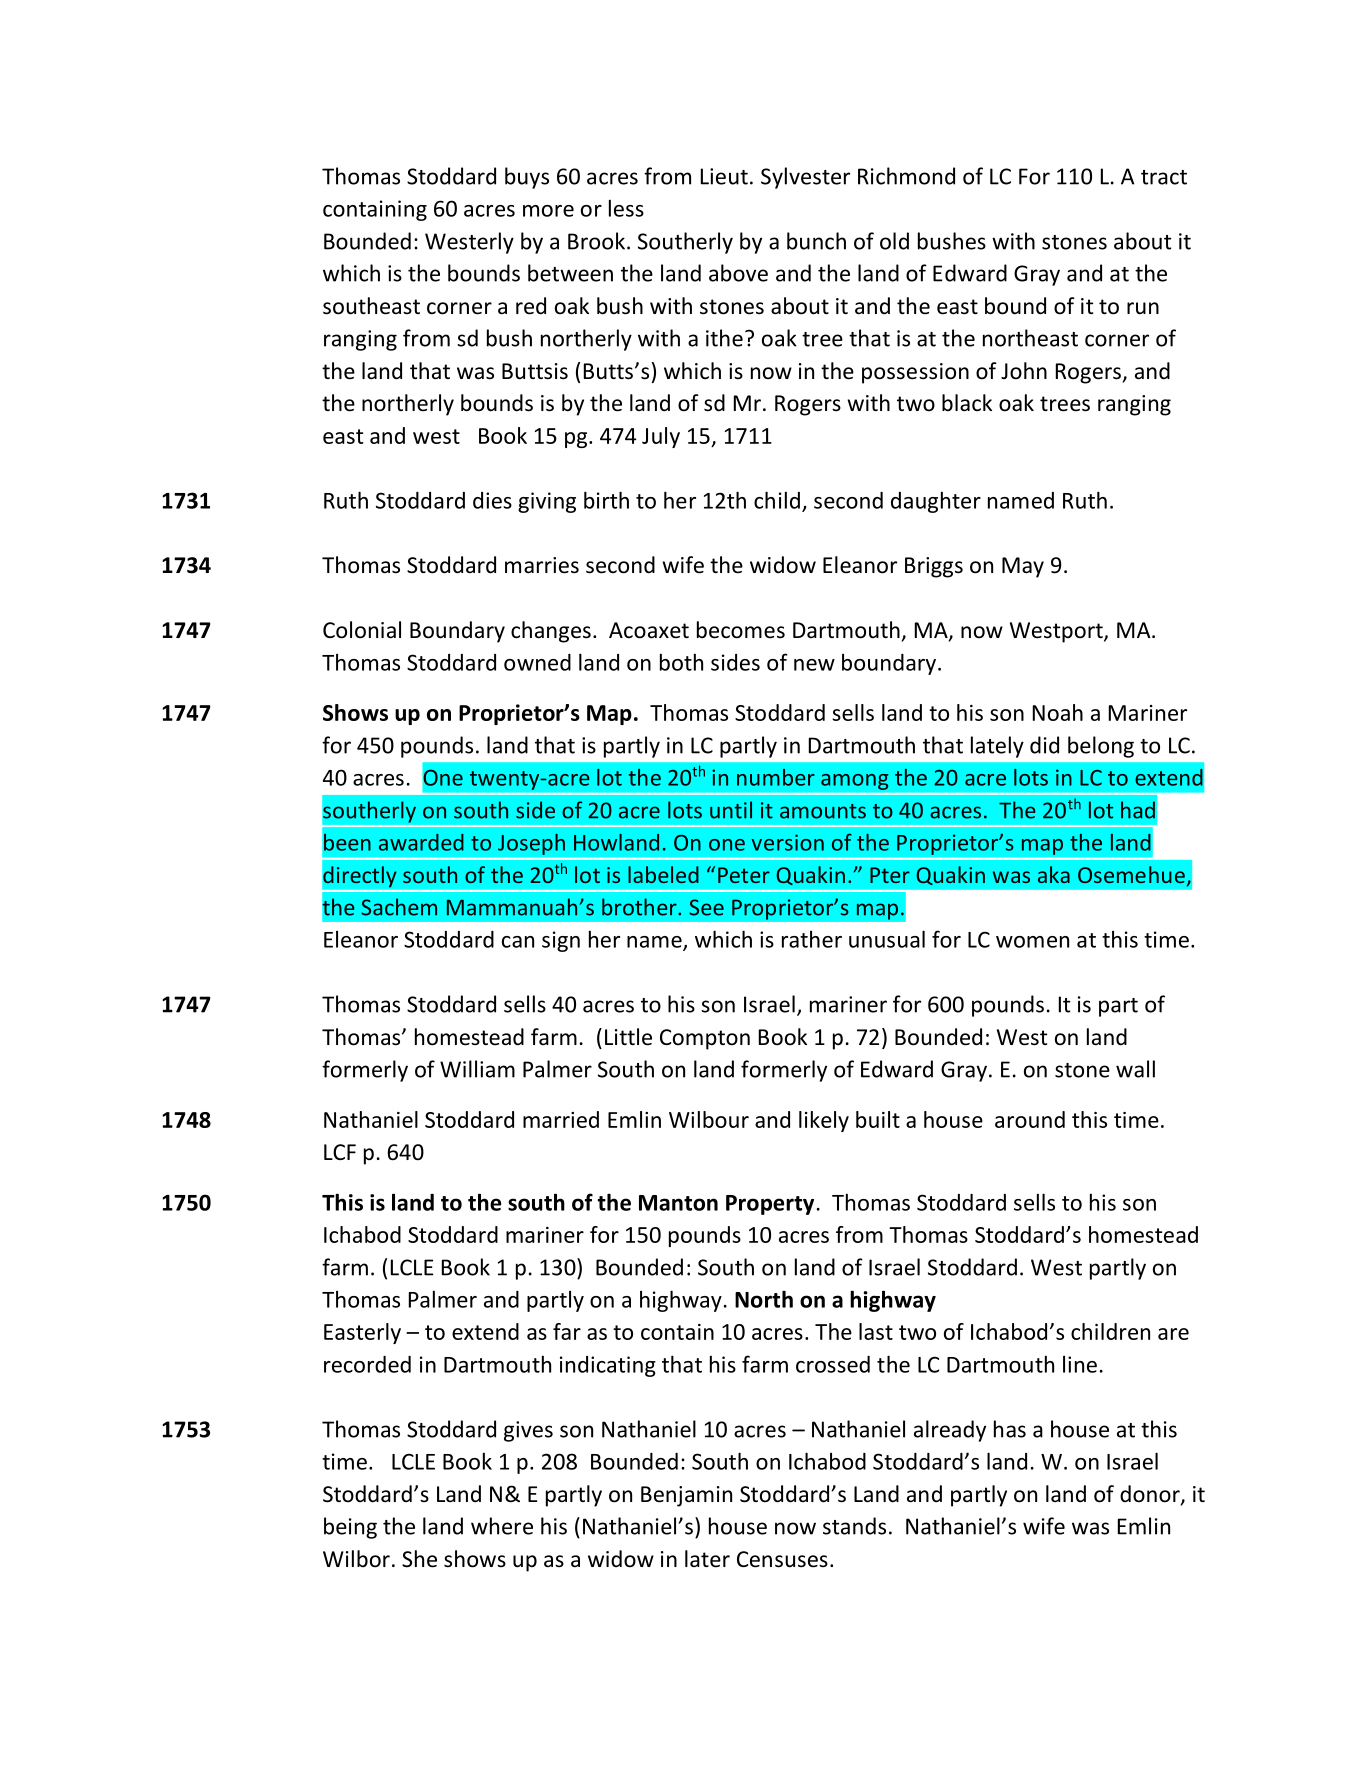 The width and height of the screenshot is (1369, 1771). What do you see at coordinates (741, 630) in the screenshot?
I see `becomes` at bounding box center [741, 630].
